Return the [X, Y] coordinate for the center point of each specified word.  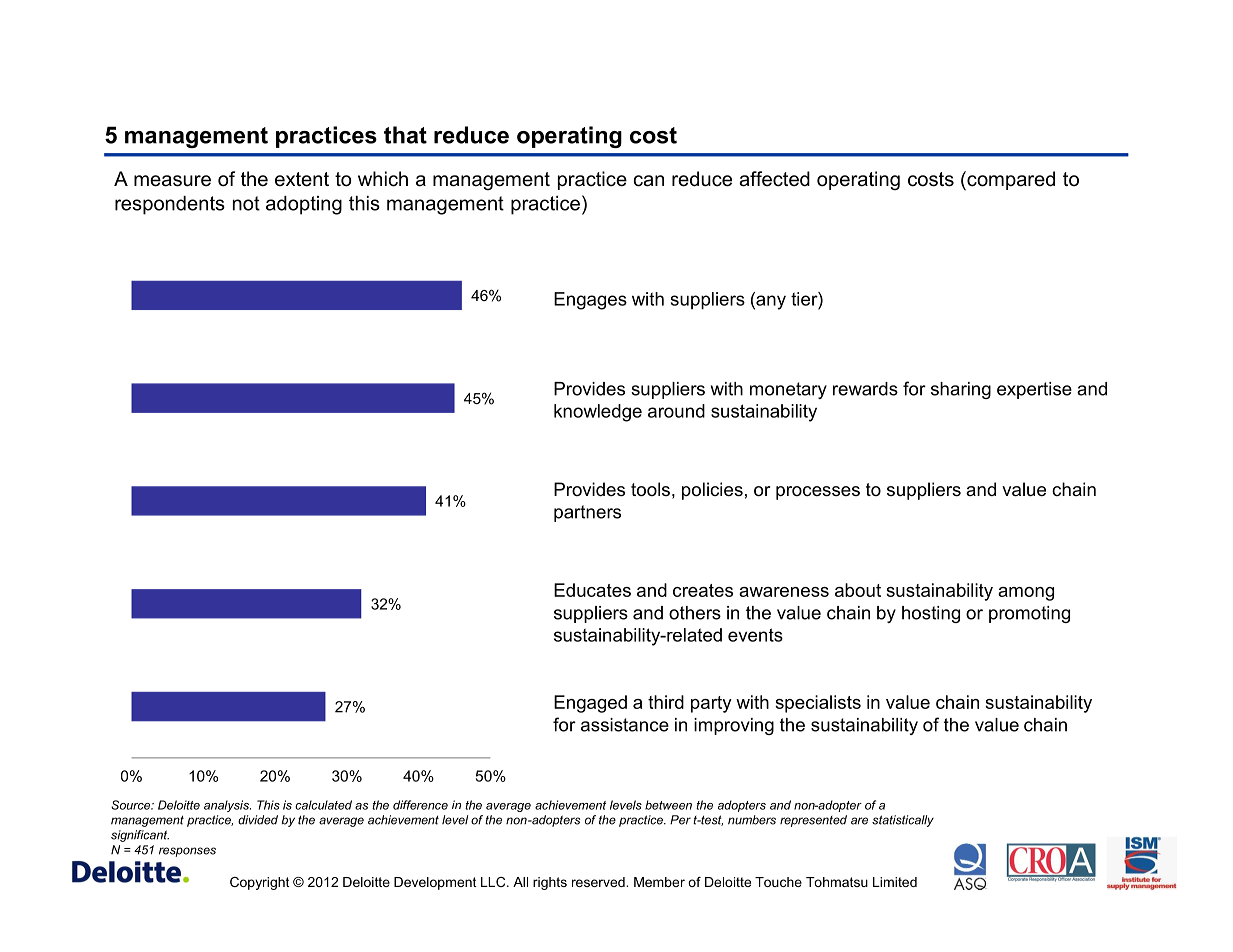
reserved [599, 882]
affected [774, 179]
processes [818, 493]
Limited [895, 882]
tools [650, 489]
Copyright [260, 883]
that [405, 135]
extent [302, 179]
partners [587, 513]
